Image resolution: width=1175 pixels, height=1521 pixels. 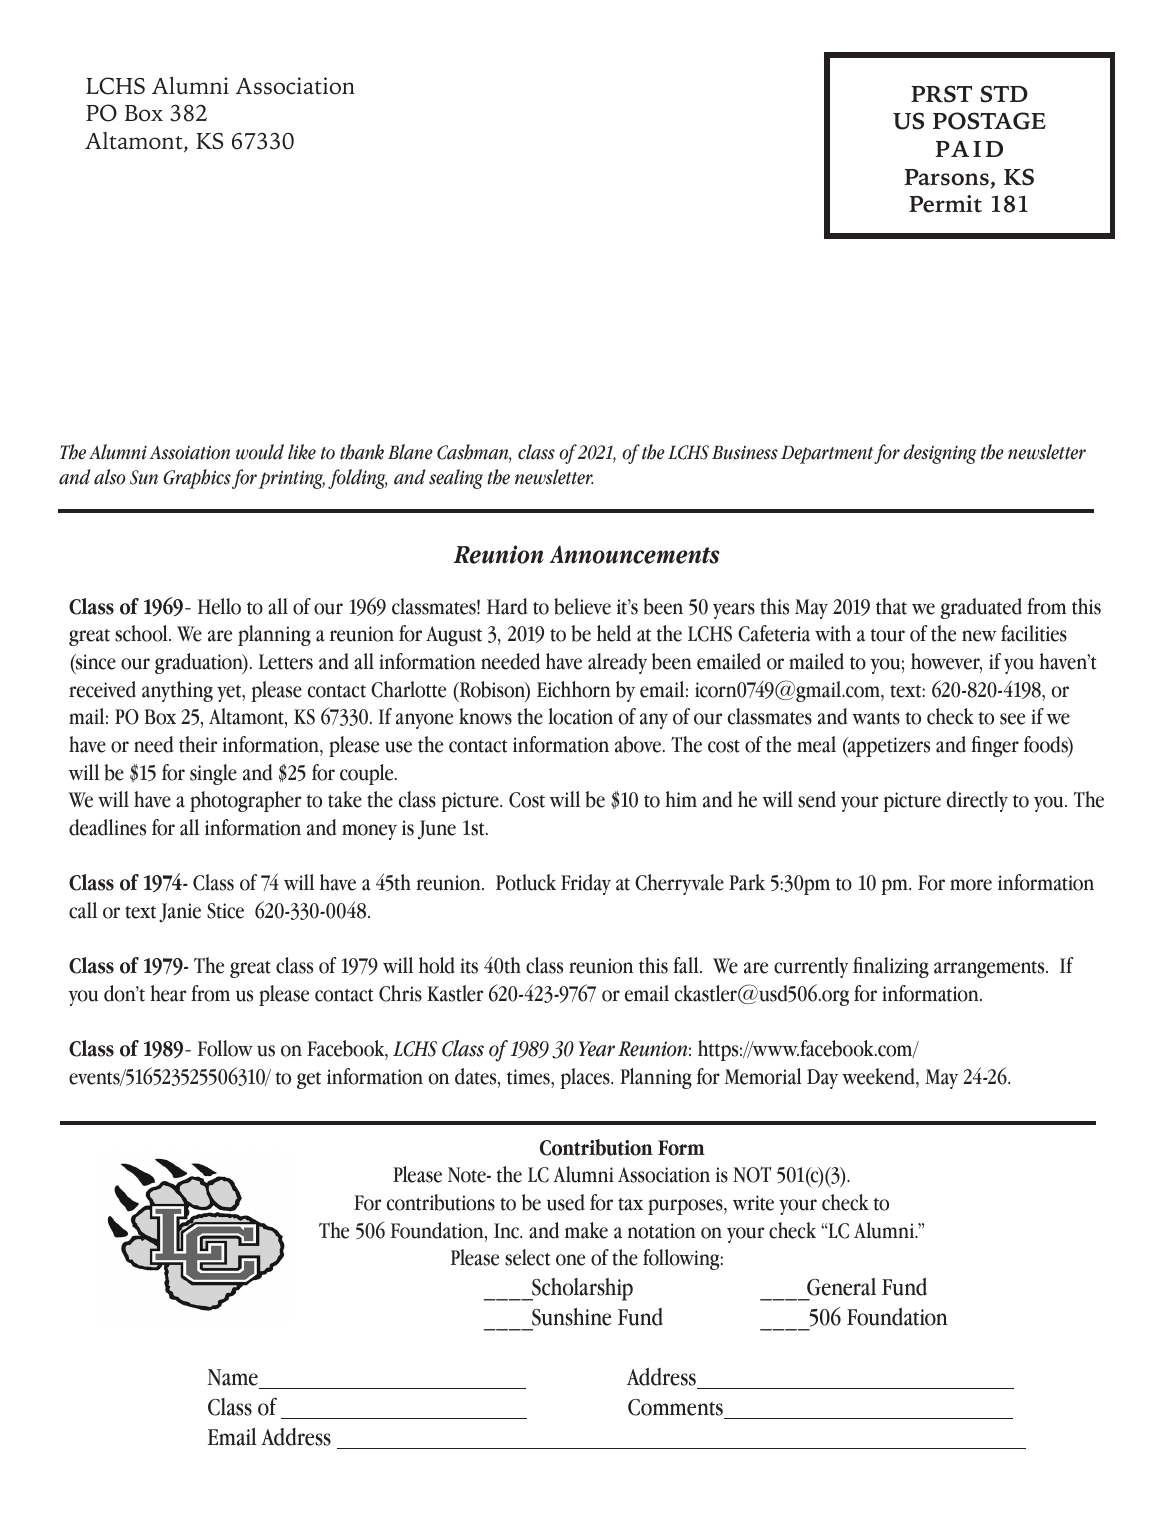 What do you see at coordinates (879, 1076) in the screenshot?
I see `weekend` at bounding box center [879, 1076].
